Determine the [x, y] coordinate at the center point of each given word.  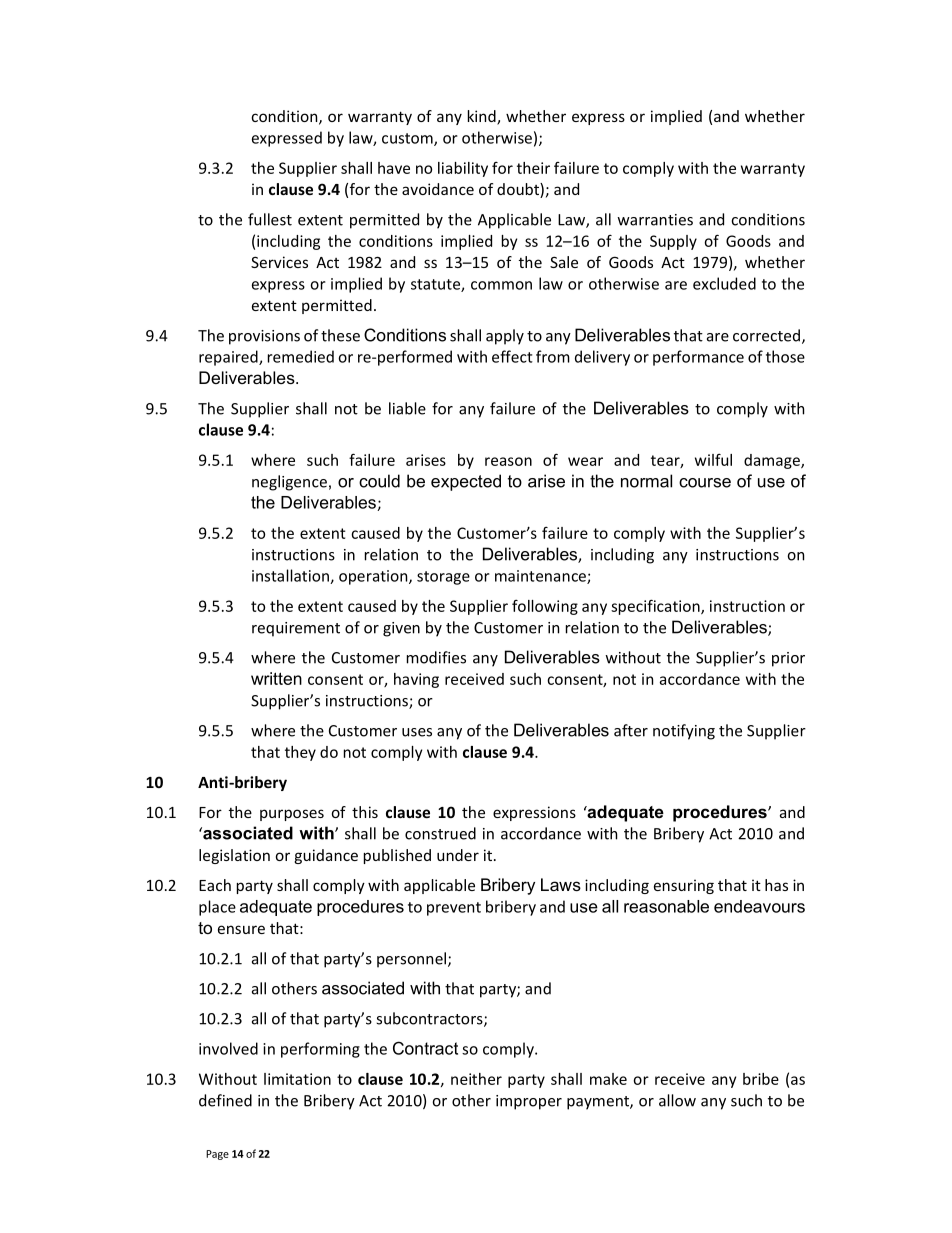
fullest [270, 219]
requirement [296, 629]
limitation [297, 1079]
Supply [673, 242]
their [533, 168]
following [545, 607]
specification [656, 607]
